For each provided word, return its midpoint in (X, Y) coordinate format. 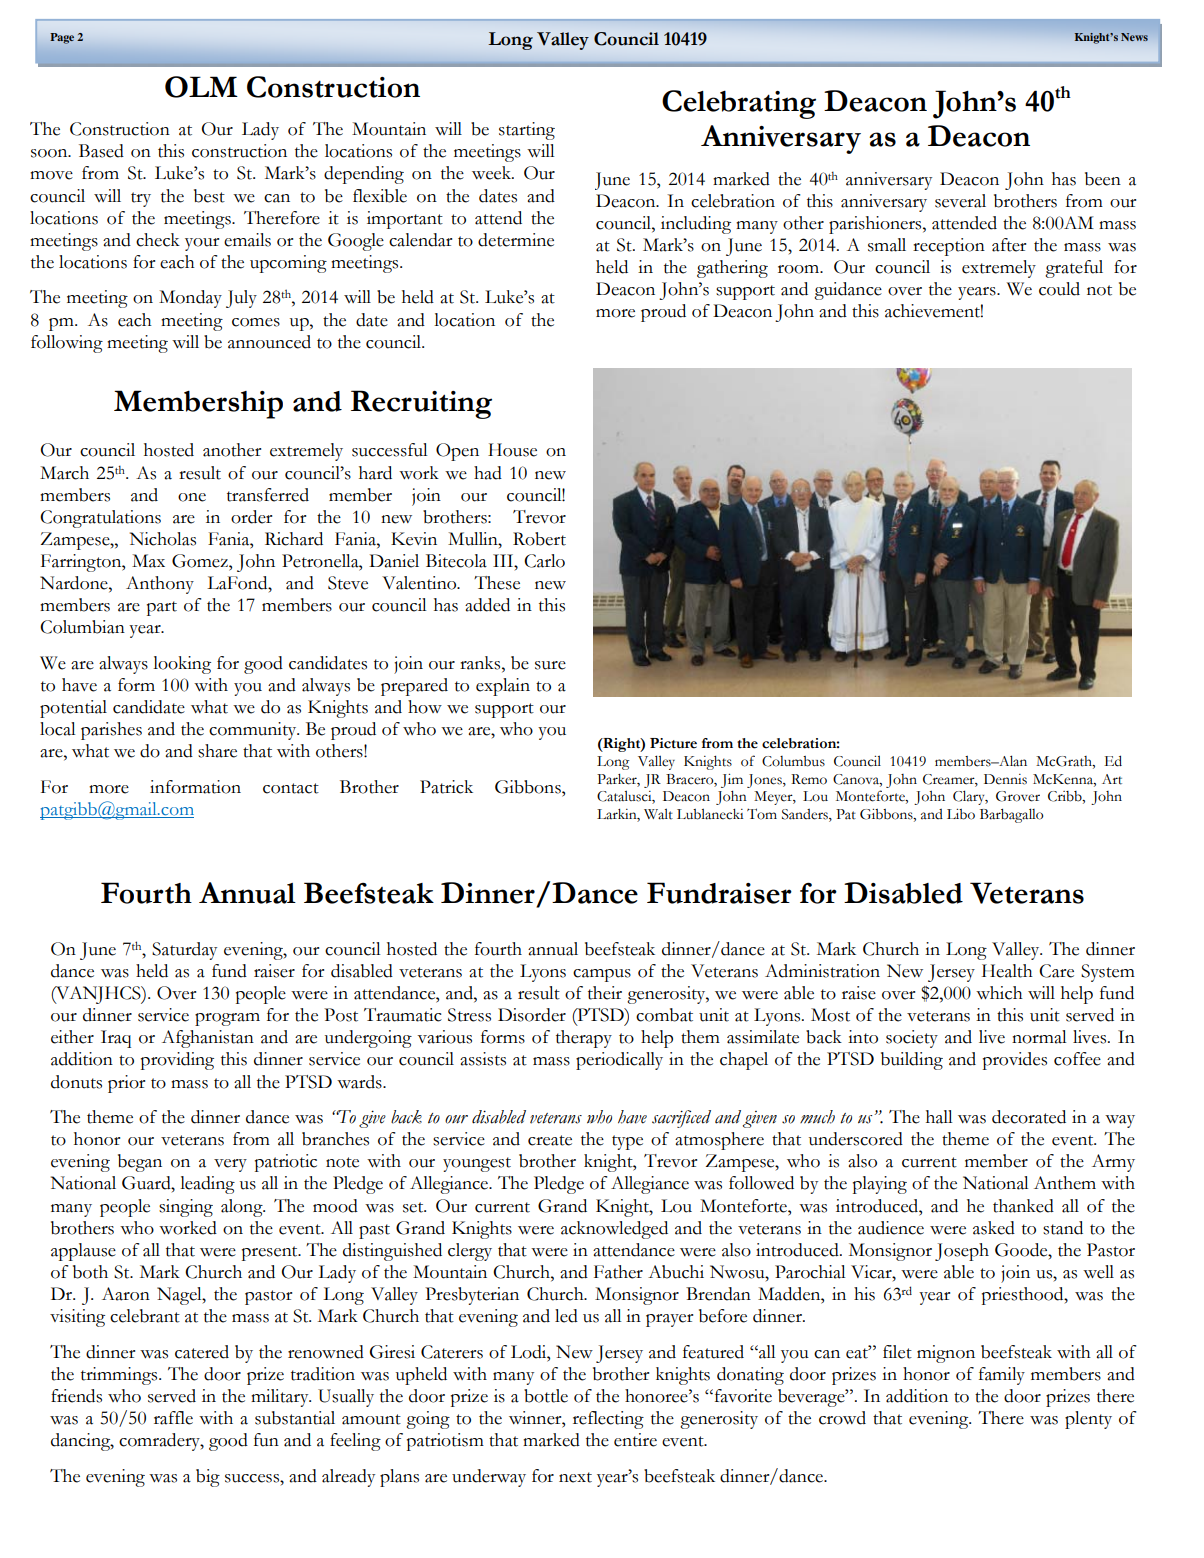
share (217, 751)
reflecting (608, 1420)
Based (101, 151)
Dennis (1005, 779)
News (1134, 37)
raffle (173, 1418)
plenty (1088, 1420)
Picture (673, 743)
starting (527, 131)
